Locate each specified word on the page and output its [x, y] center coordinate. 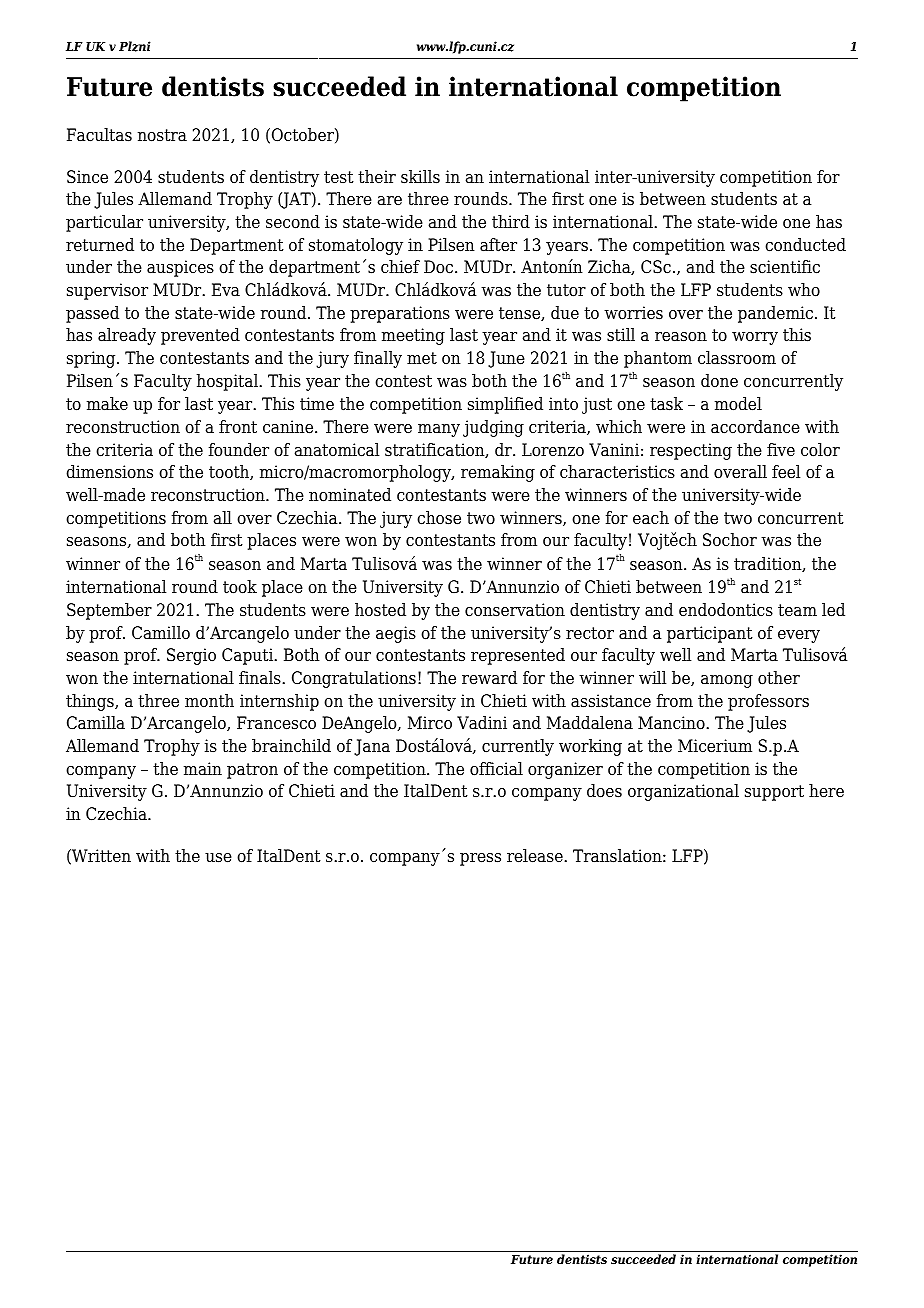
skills [420, 177]
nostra [162, 135]
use [218, 858]
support [774, 793]
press [480, 859]
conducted [805, 245]
